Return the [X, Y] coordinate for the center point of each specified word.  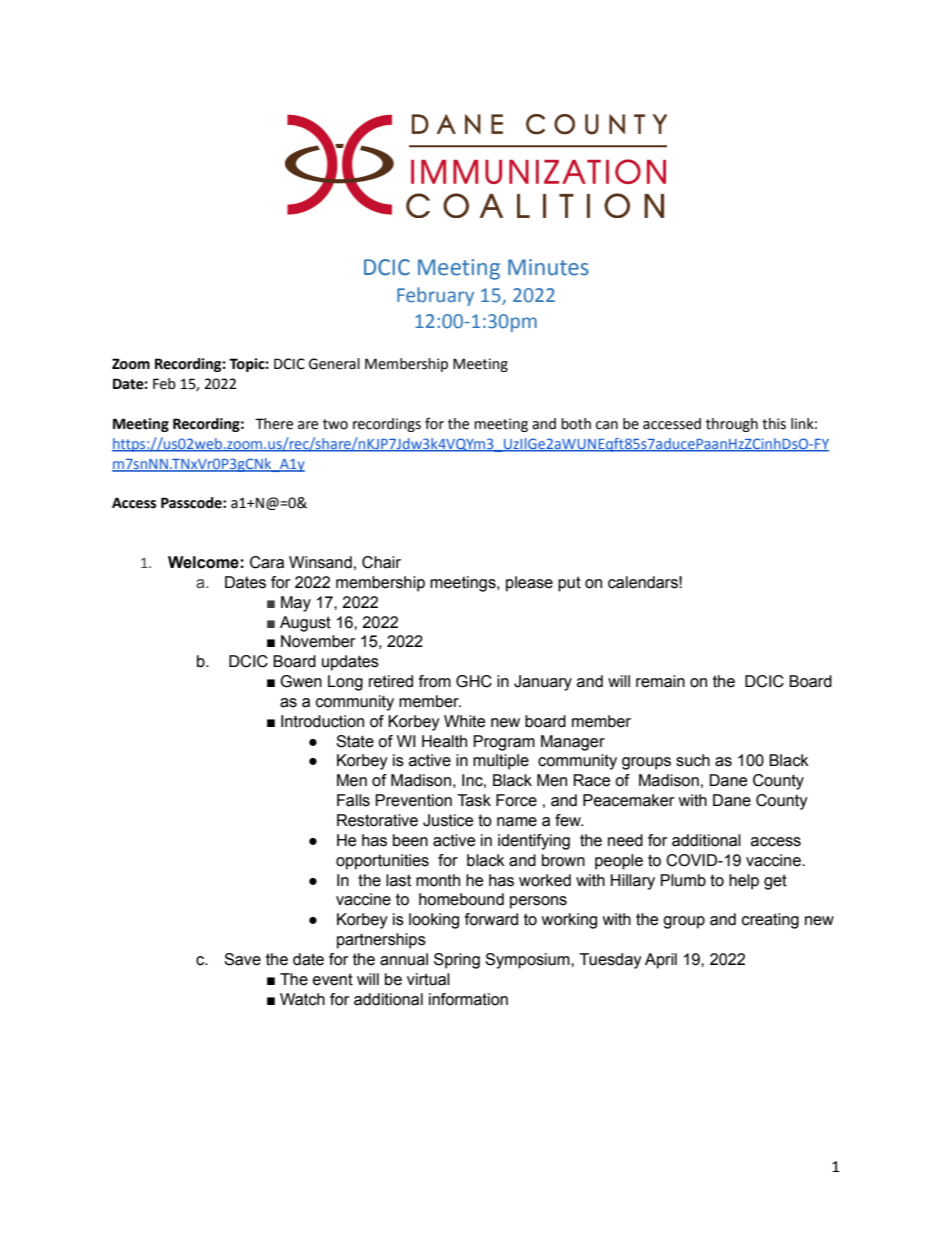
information [468, 999]
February [435, 296]
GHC [474, 681]
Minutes [548, 267]
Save [242, 959]
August [305, 624]
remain [660, 681]
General [334, 364]
